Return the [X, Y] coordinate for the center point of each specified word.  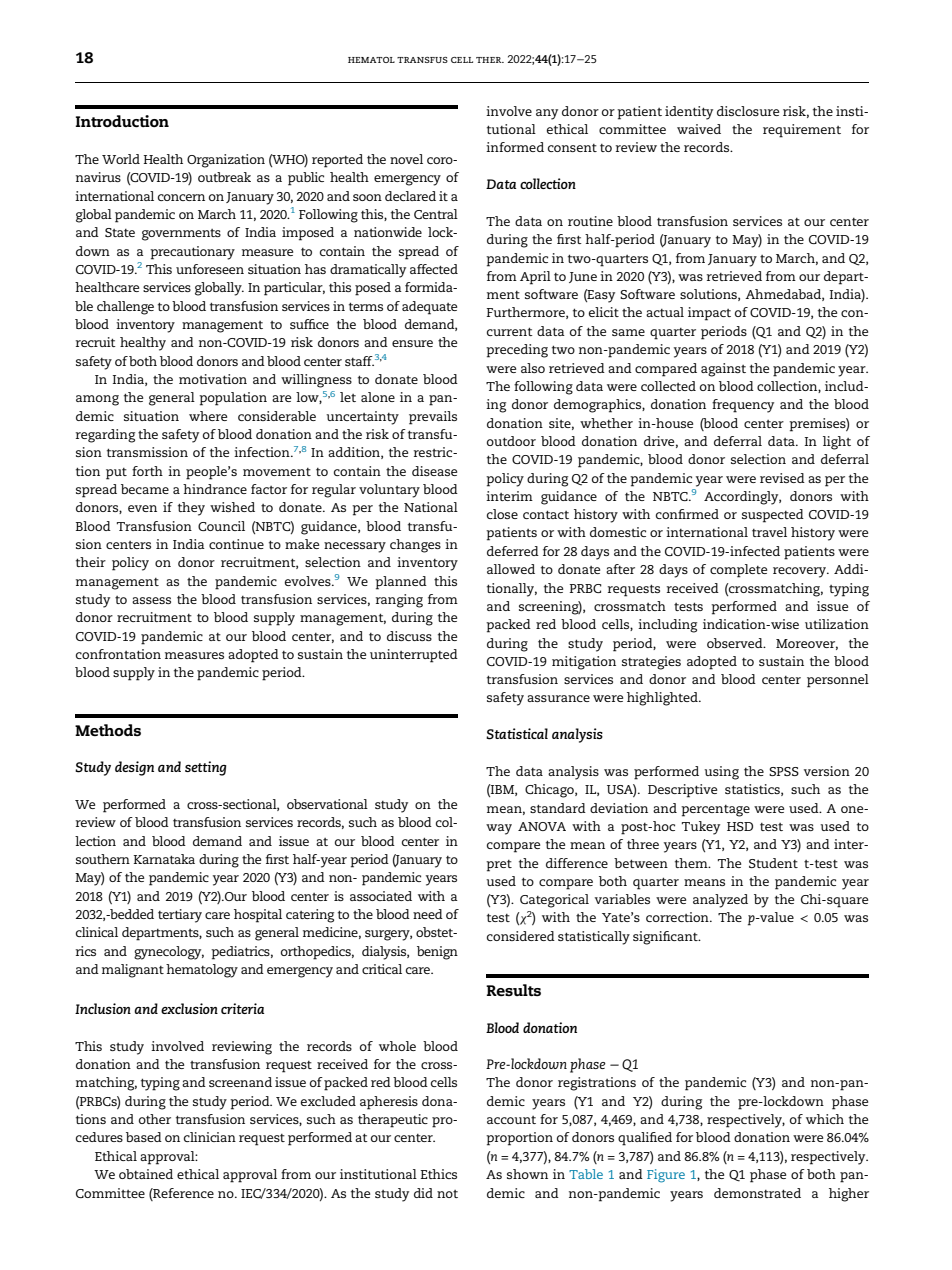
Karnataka [164, 859]
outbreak [224, 177]
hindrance [215, 489]
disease [434, 471]
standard [558, 808]
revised [782, 478]
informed [515, 147]
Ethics [439, 1174]
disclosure [748, 111]
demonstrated [757, 1193]
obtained [146, 1174]
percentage [715, 811]
